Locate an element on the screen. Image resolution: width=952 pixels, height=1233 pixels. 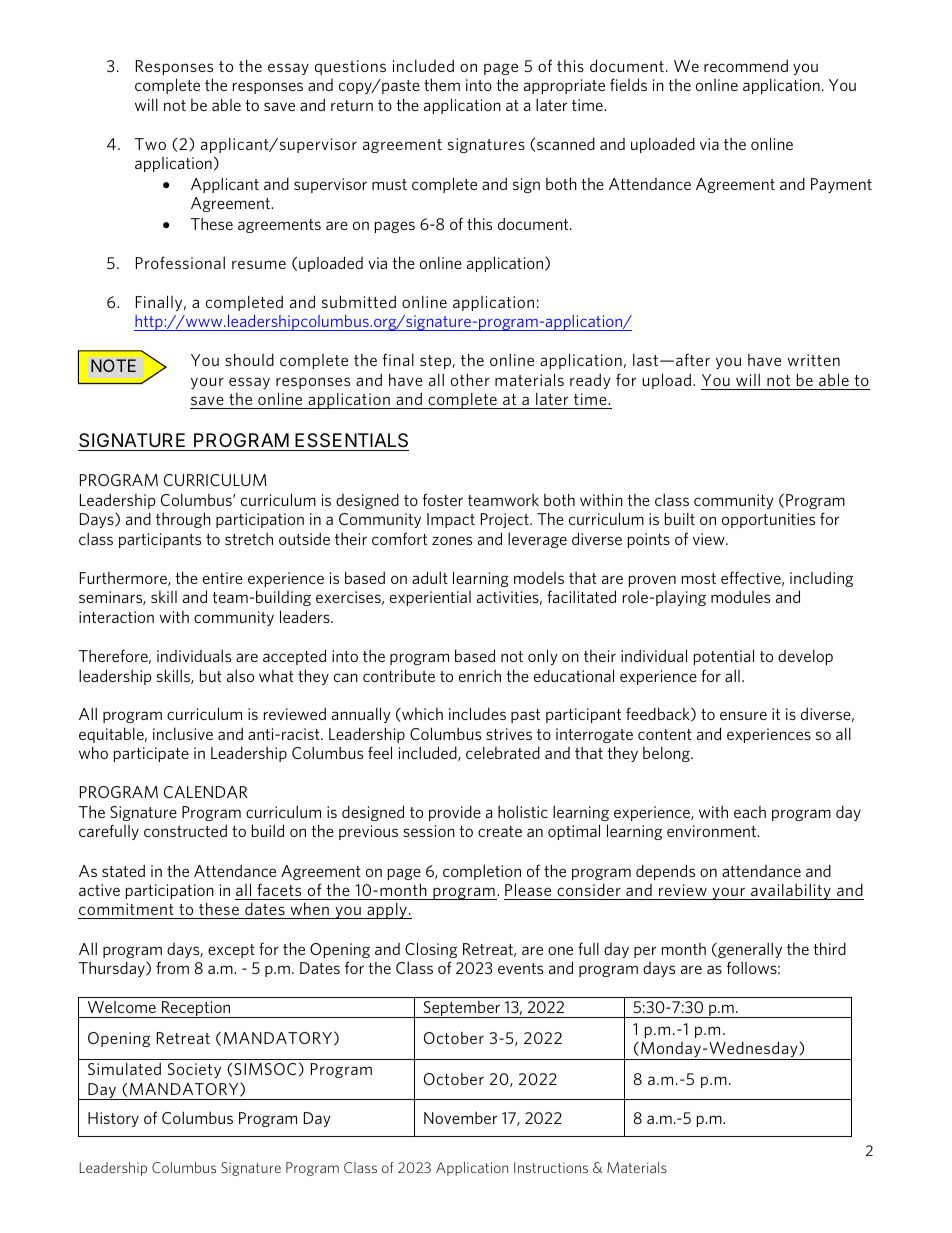
them is located at coordinates (442, 84).
